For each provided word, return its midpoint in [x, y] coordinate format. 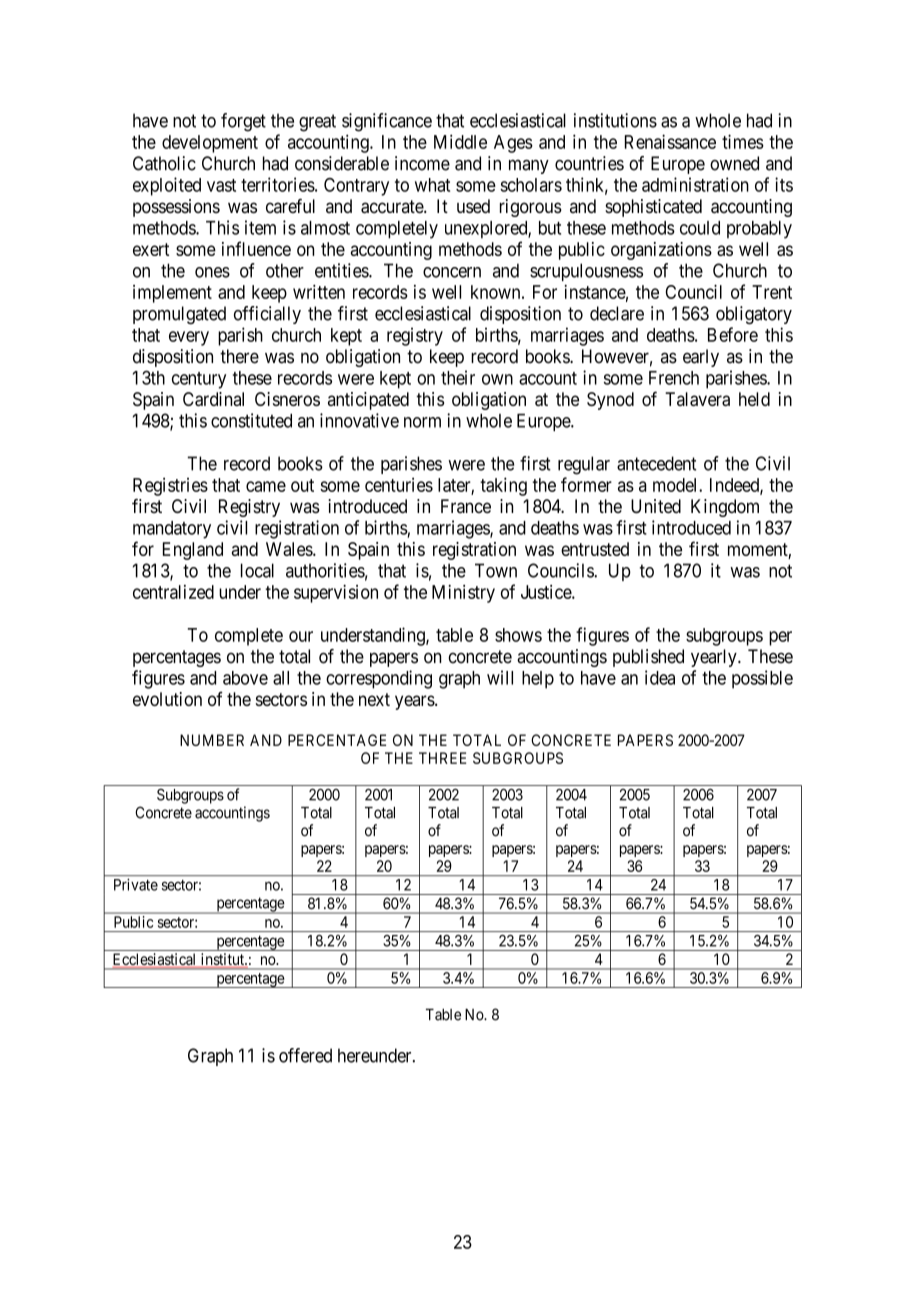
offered [305, 1055]
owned [734, 163]
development [210, 144]
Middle [460, 141]
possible [762, 679]
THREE [442, 758]
